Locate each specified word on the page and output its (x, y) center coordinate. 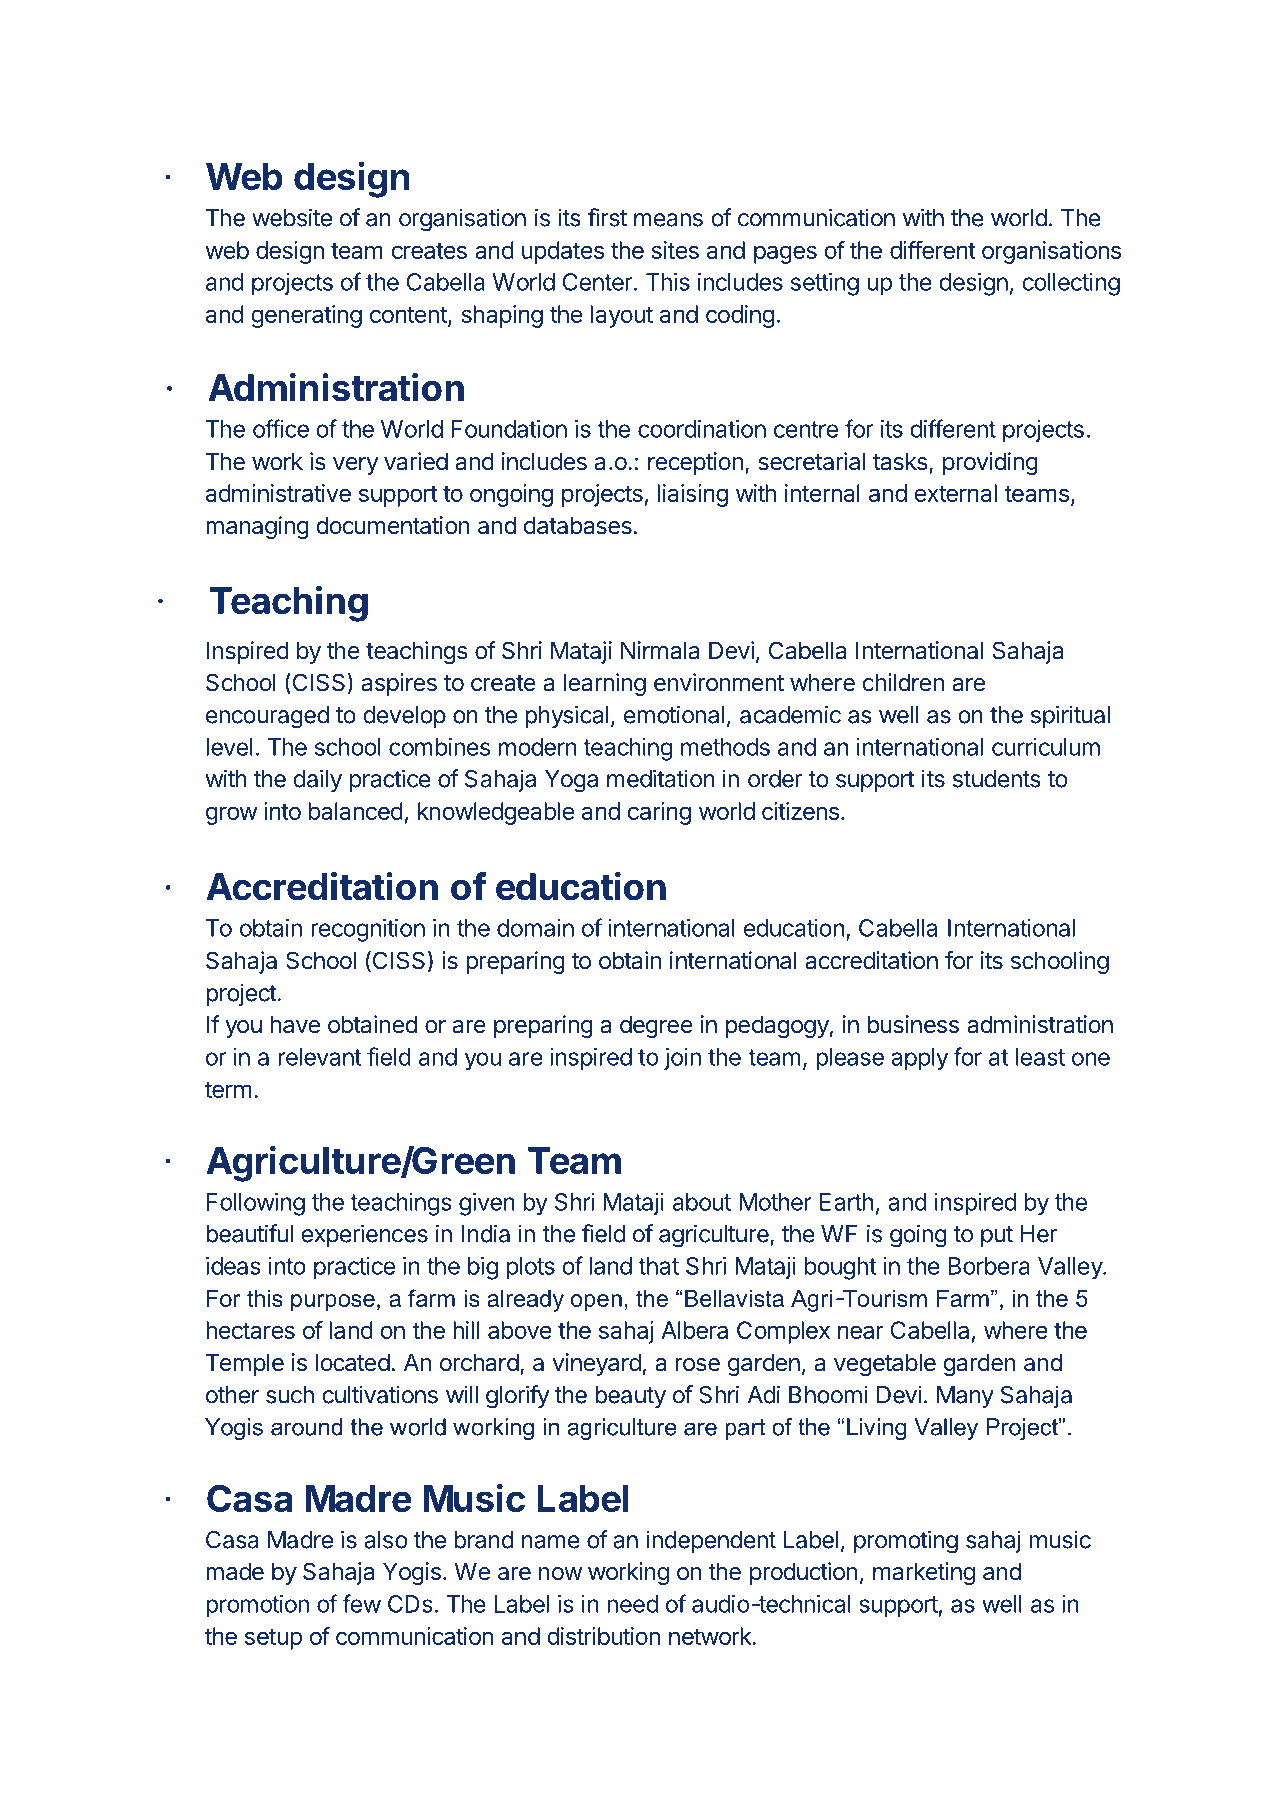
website (292, 217)
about (702, 1202)
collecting (1071, 284)
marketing (924, 1573)
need (632, 1604)
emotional (674, 714)
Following (256, 1204)
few (361, 1603)
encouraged (267, 717)
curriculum (1046, 747)
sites (675, 250)
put (997, 1236)
